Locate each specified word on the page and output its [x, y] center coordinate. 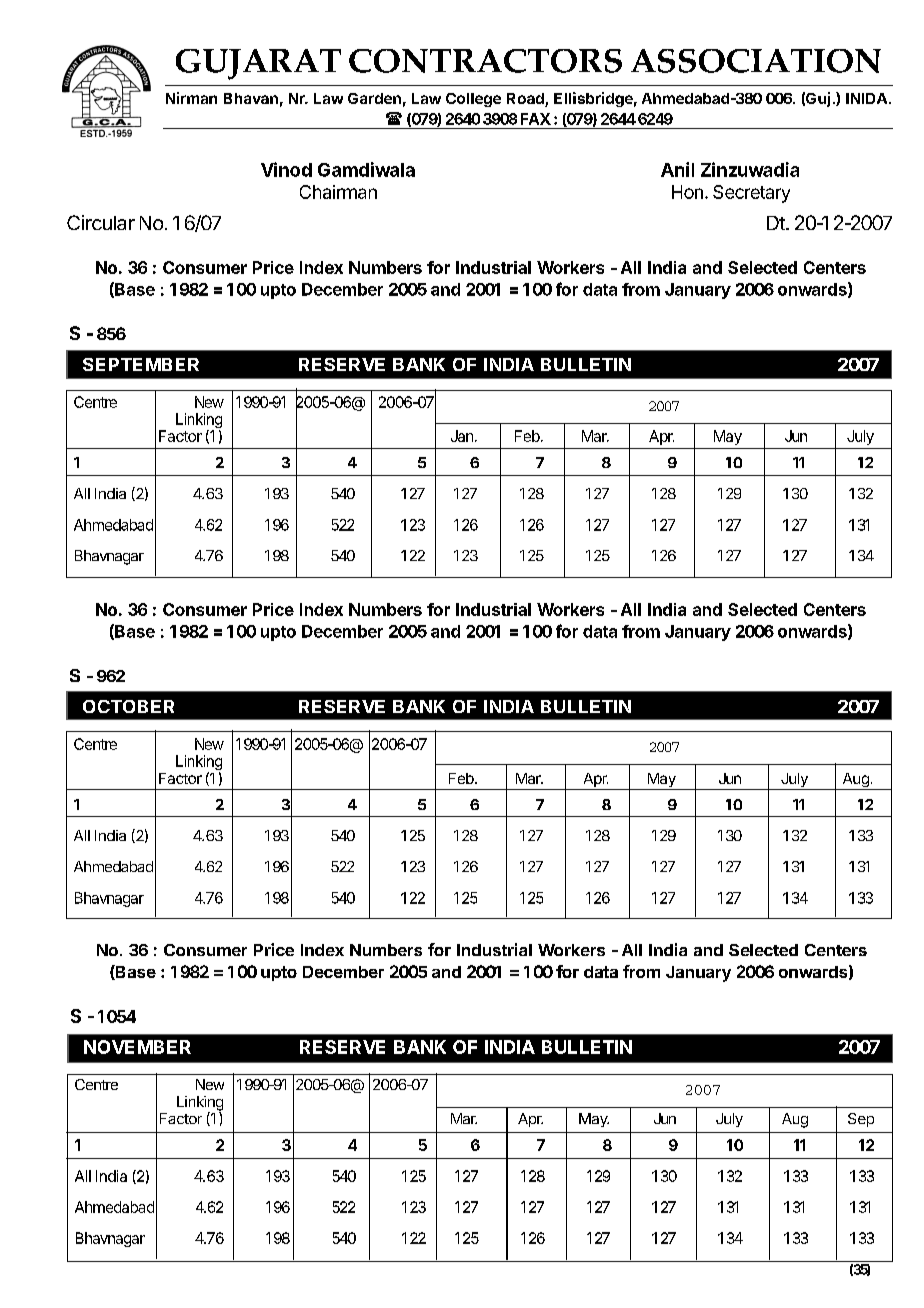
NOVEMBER [137, 1047]
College [473, 100]
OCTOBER [128, 706]
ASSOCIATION [756, 61]
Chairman [338, 192]
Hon [687, 192]
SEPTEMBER [141, 364]
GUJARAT [258, 64]
